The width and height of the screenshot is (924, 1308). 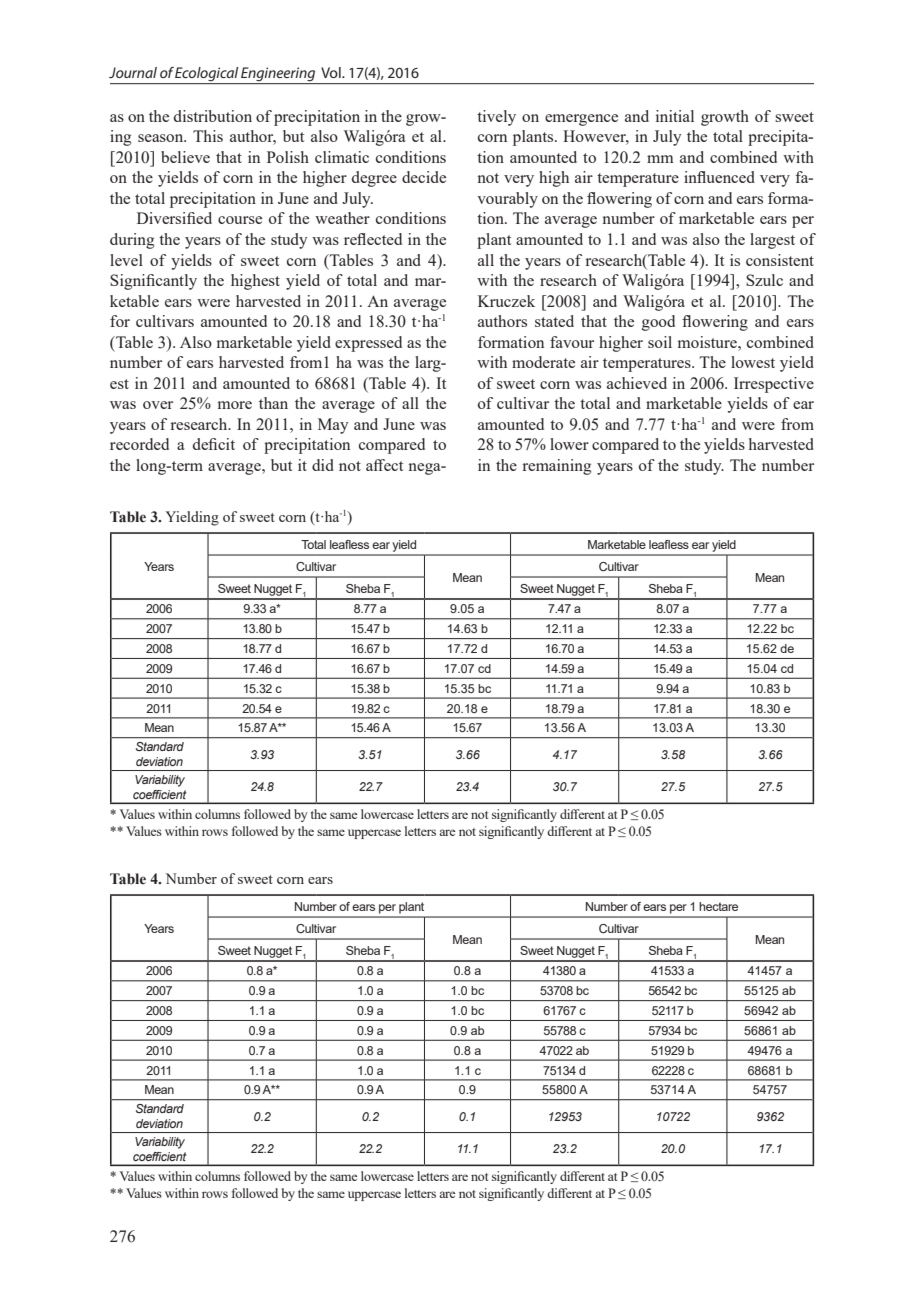 What do you see at coordinates (384, 465) in the screenshot?
I see `affect` at bounding box center [384, 465].
